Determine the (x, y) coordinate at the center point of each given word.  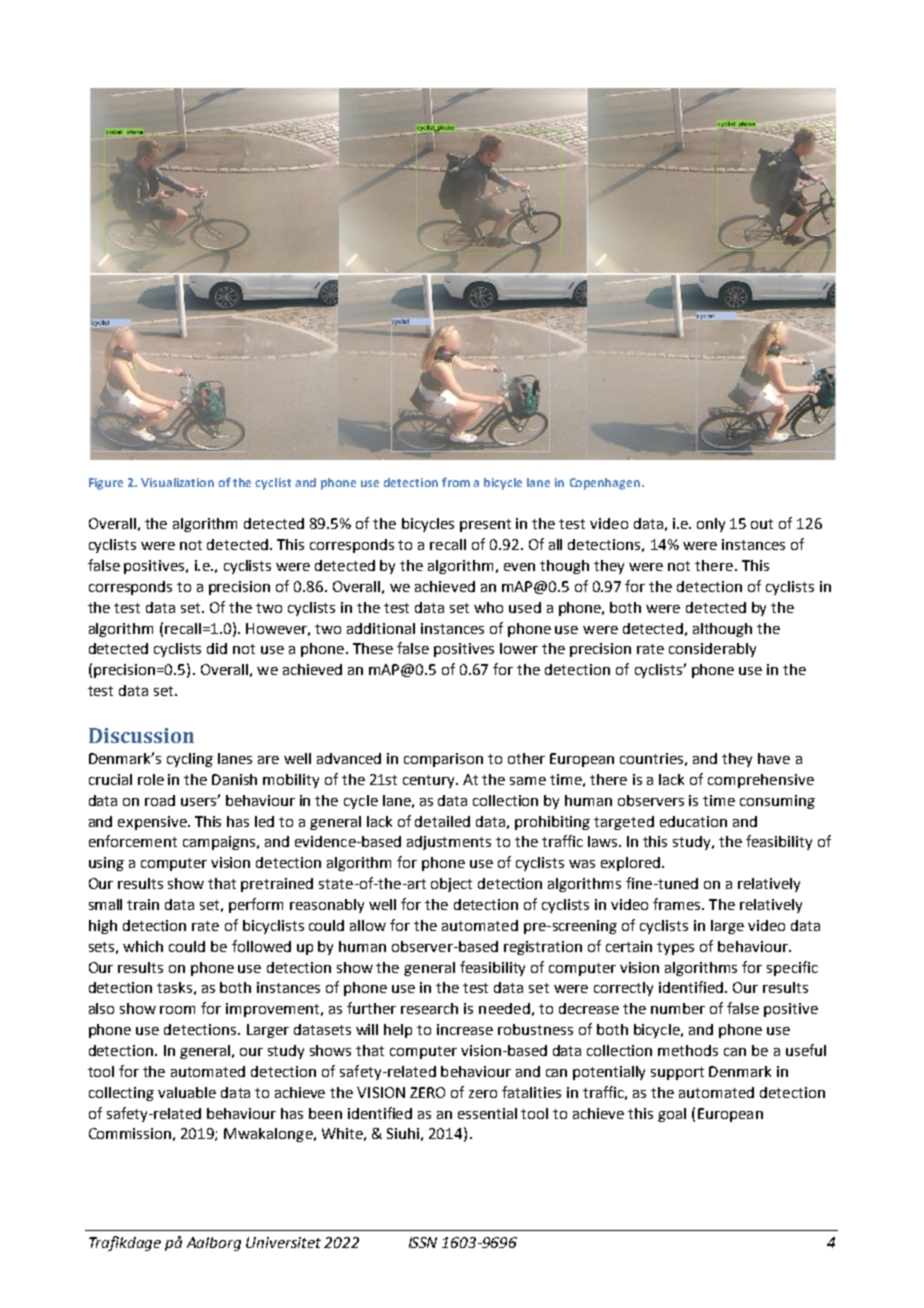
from (456, 482)
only (711, 525)
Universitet (283, 1242)
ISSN (423, 1242)
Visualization (177, 482)
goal (672, 1115)
